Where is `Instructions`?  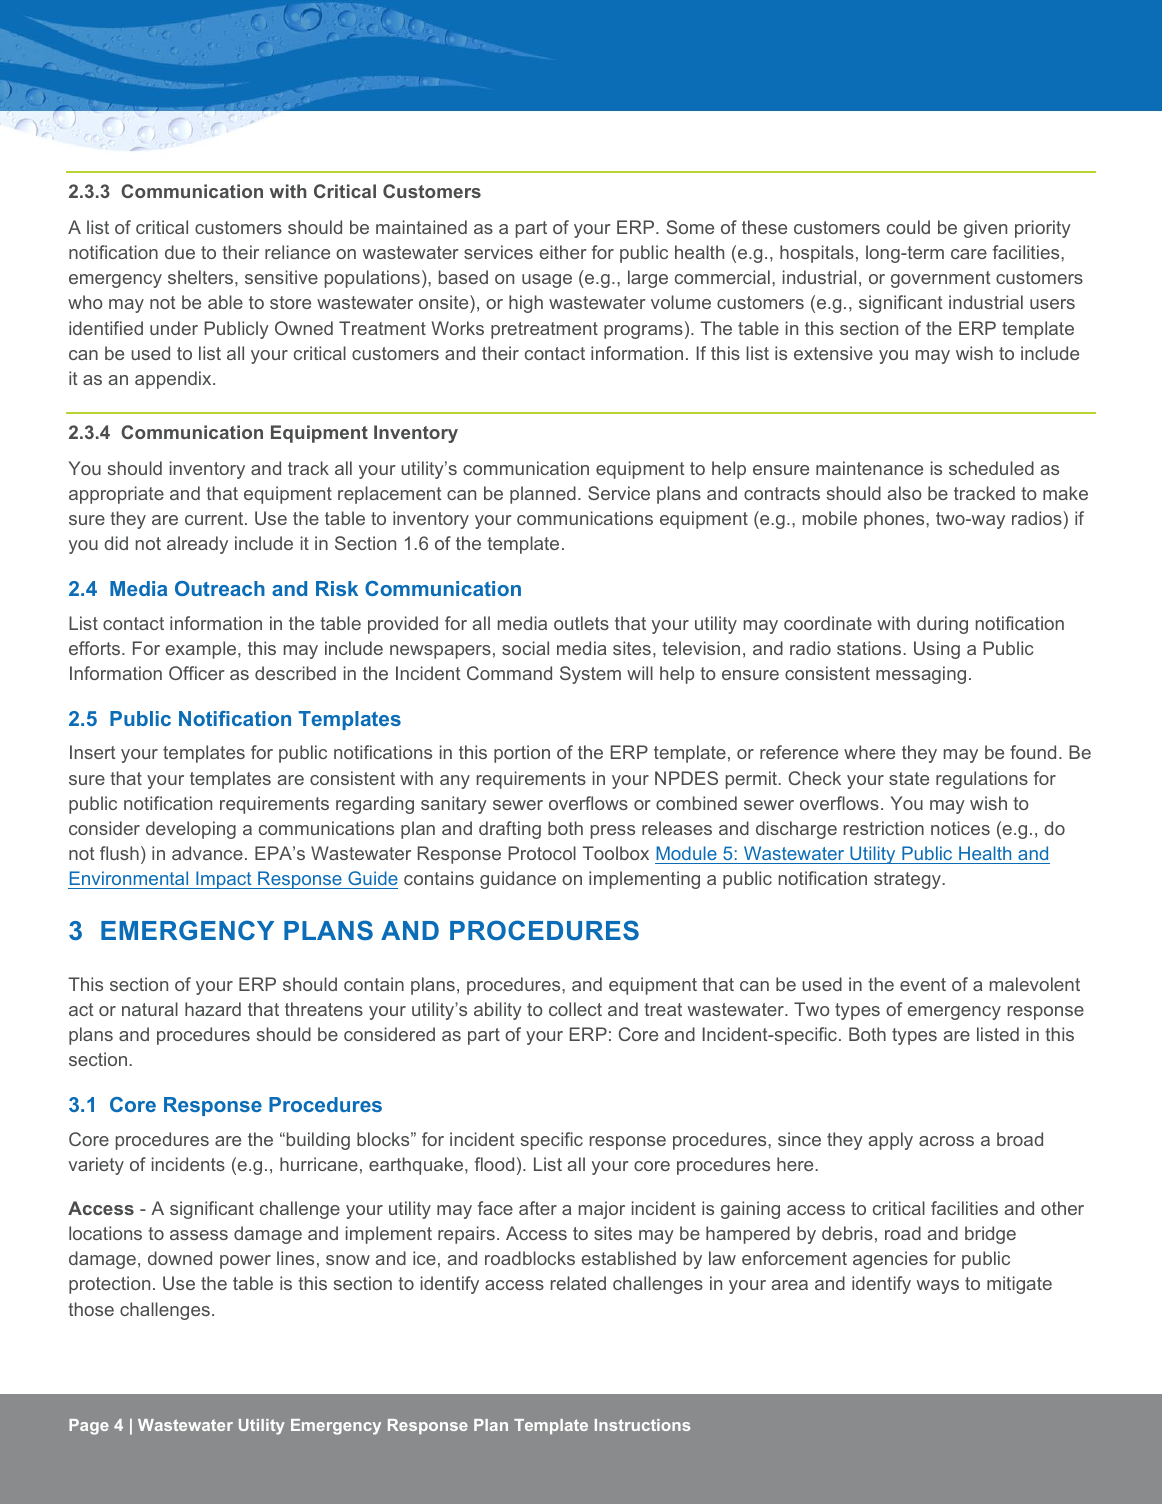 Instructions is located at coordinates (642, 1425).
